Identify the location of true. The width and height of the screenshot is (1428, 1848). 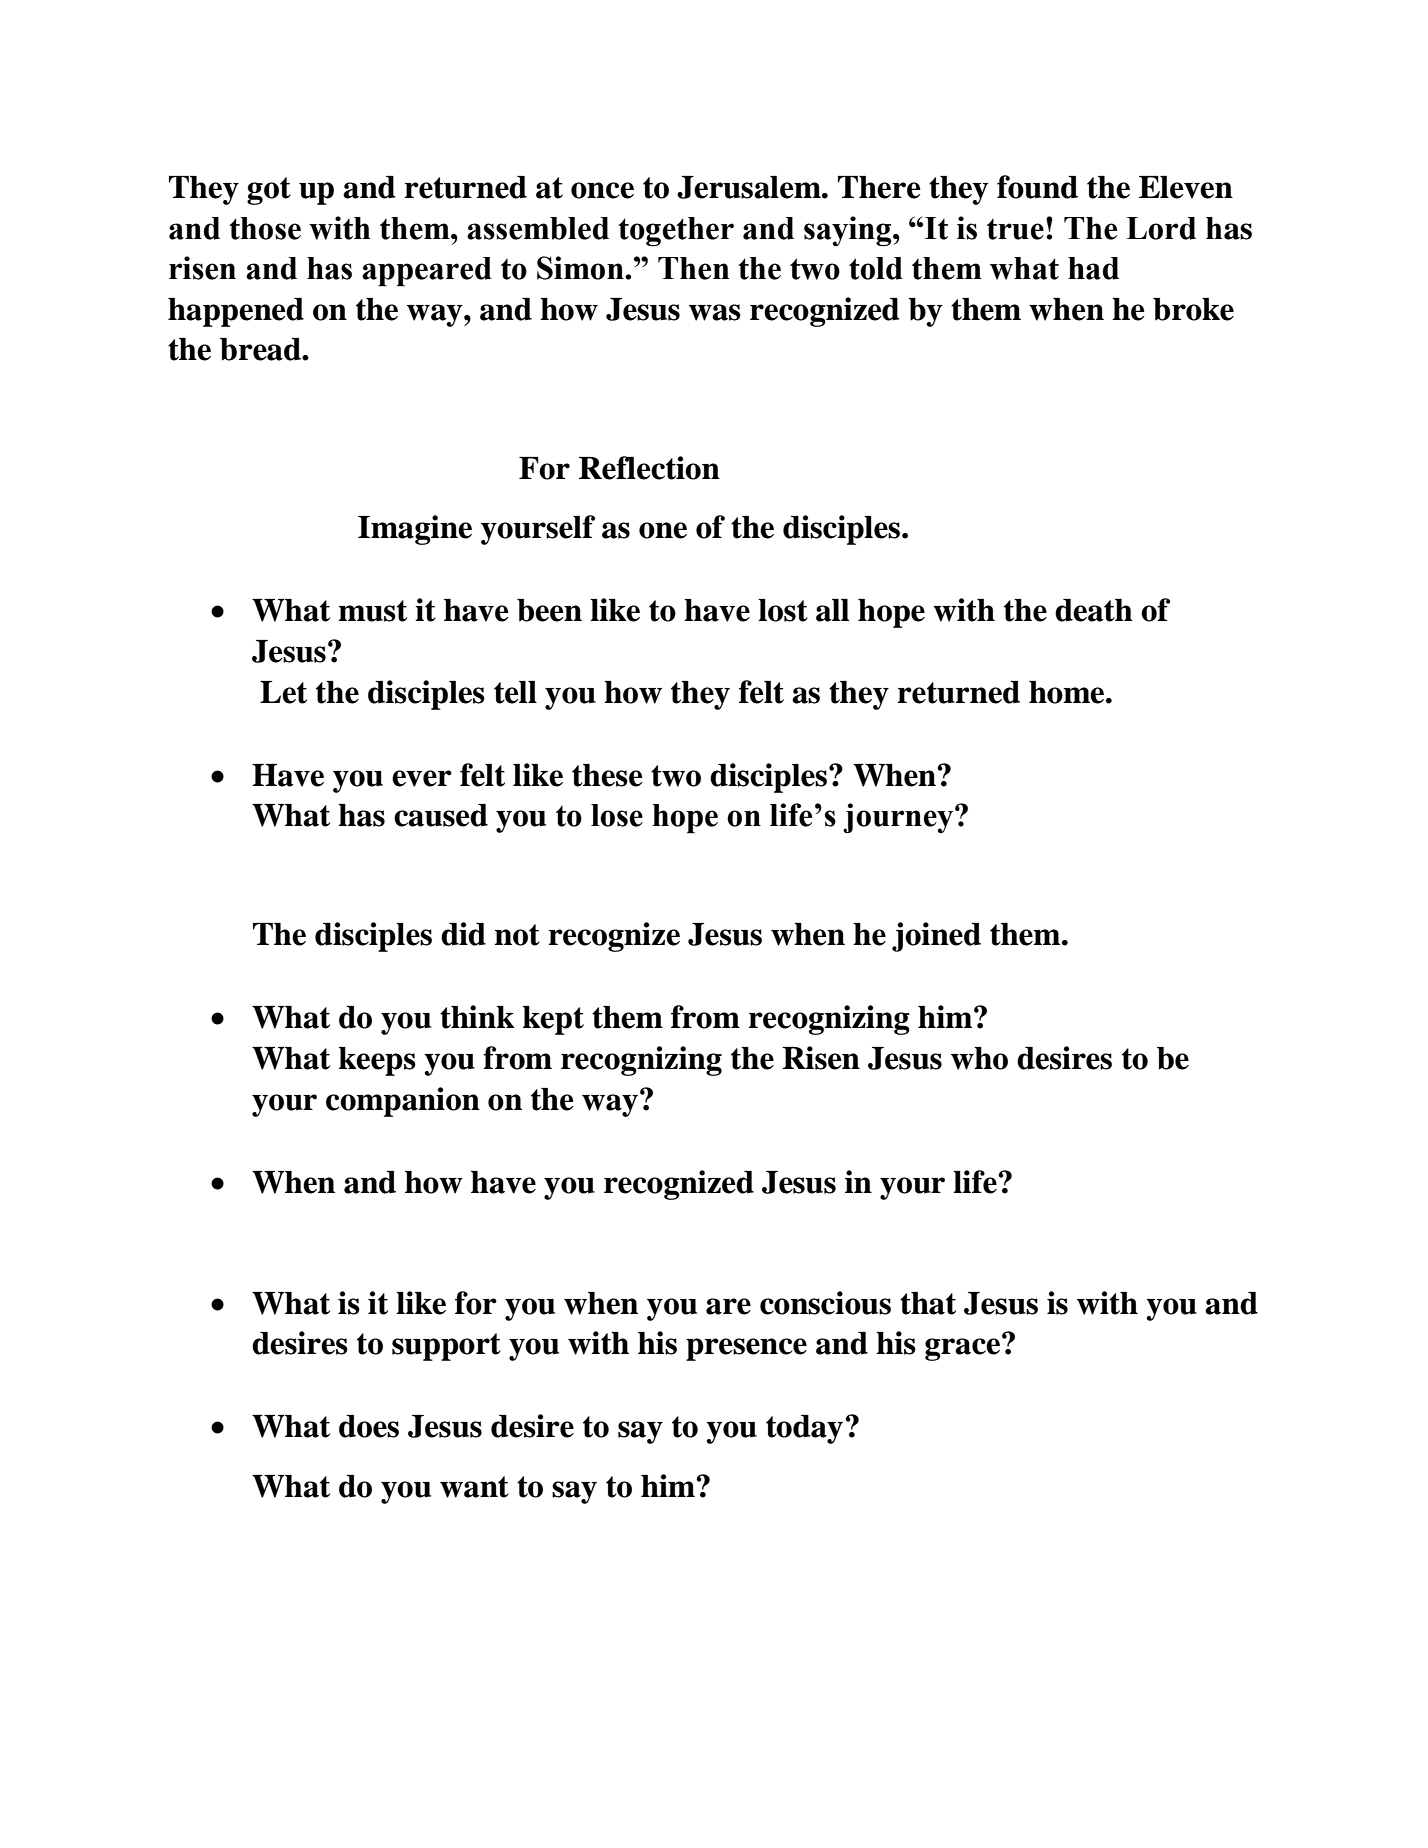
(1015, 229).
